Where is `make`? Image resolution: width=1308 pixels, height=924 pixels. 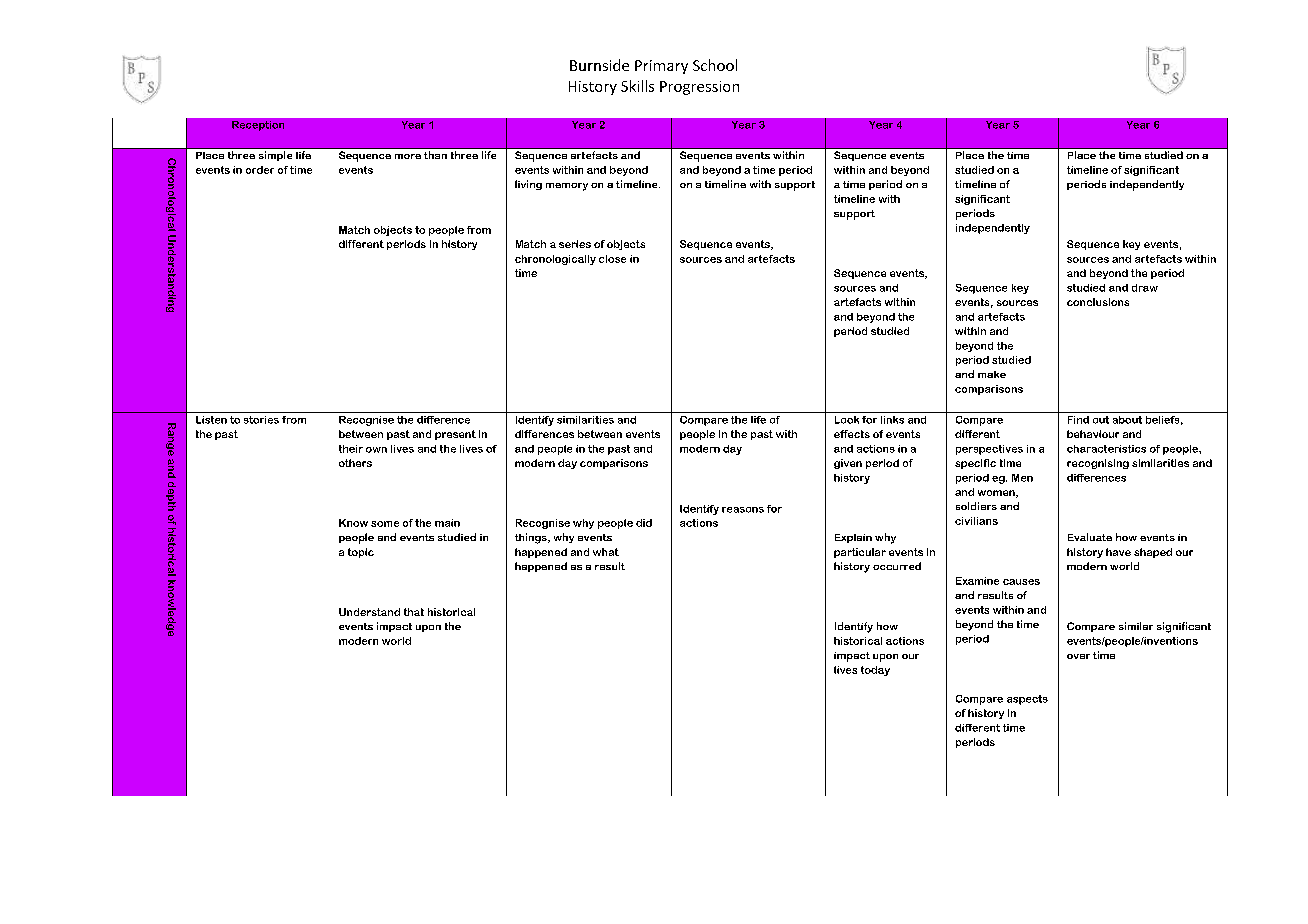
make is located at coordinates (992, 374).
